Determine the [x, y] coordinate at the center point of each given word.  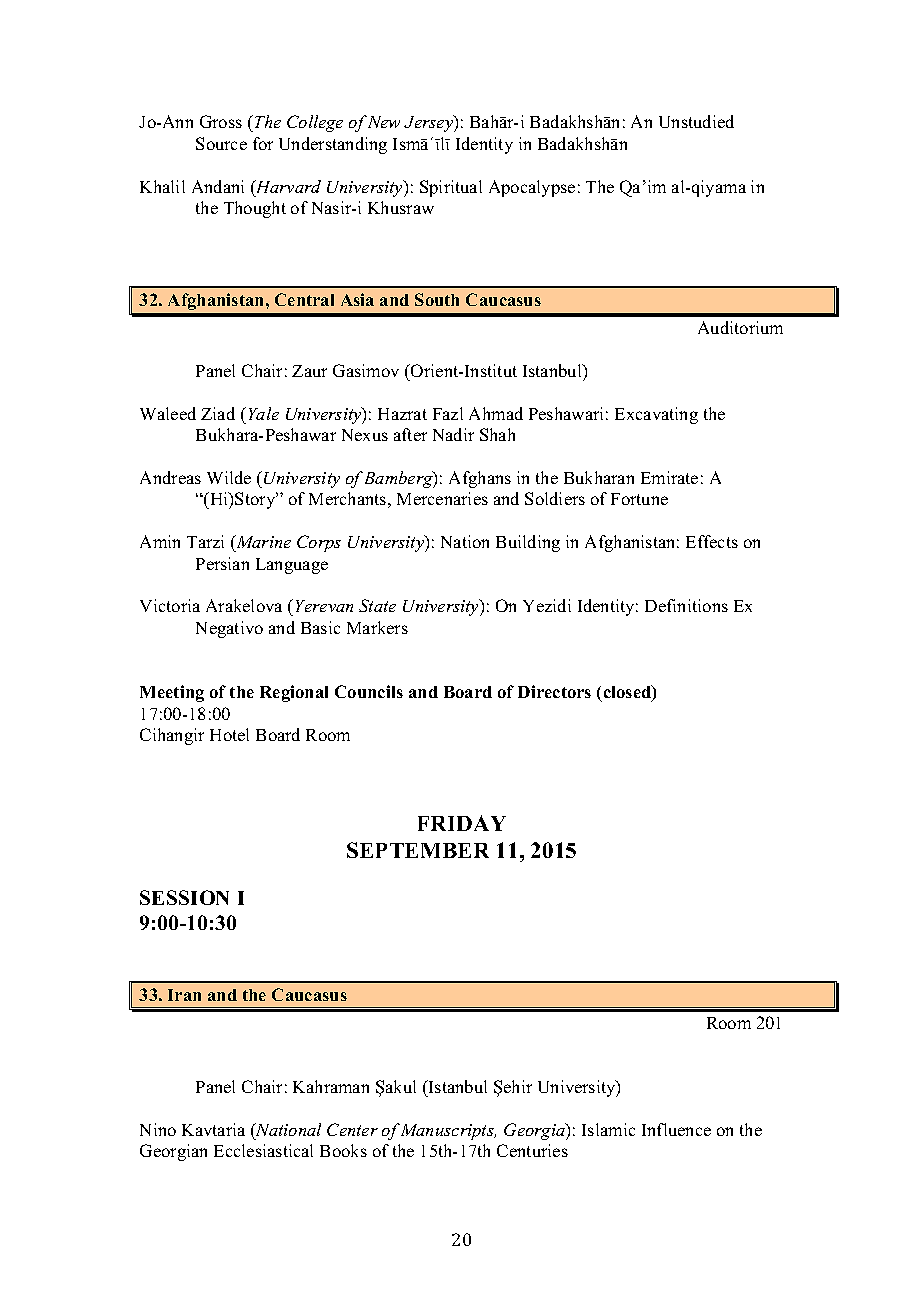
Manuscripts [448, 1132]
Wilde [229, 477]
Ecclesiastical [263, 1150]
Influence [676, 1129]
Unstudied [696, 121]
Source [221, 143]
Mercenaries [442, 498]
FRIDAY [462, 823]
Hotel [229, 734]
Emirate [669, 477]
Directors [554, 691]
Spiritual [451, 188]
